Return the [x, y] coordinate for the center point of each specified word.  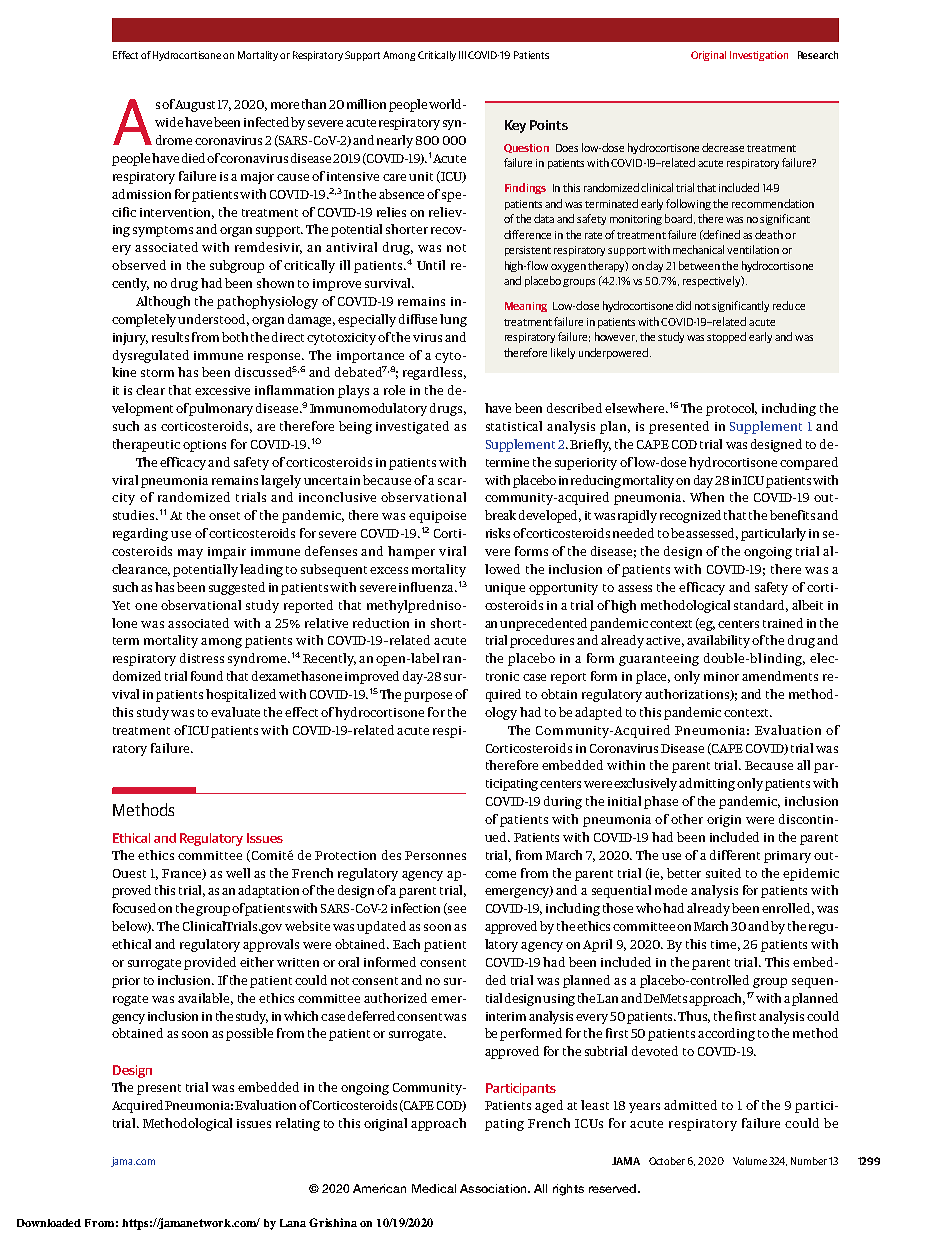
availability [718, 641]
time [725, 945]
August [195, 106]
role [394, 390]
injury [130, 339]
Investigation [759, 56]
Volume [750, 1161]
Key [515, 126]
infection [415, 908]
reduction [381, 623]
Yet [121, 605]
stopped [726, 337]
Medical [434, 1188]
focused [136, 908]
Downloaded [49, 1223]
